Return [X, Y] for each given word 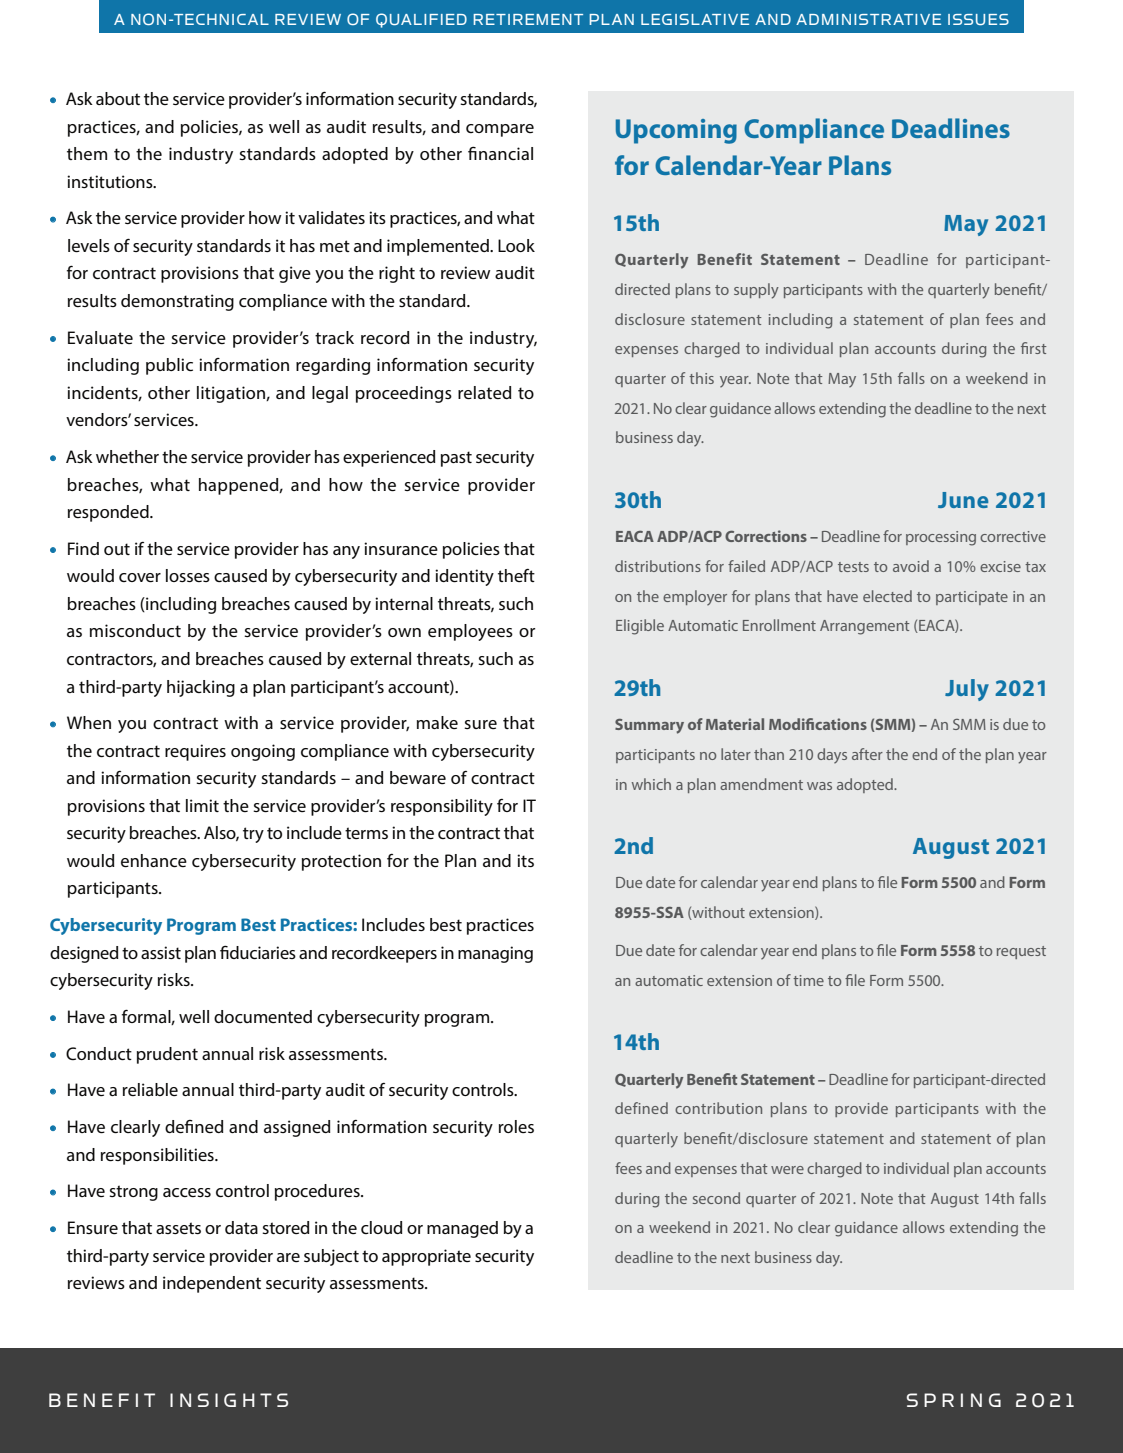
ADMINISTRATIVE [868, 19]
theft [516, 575]
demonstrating [177, 302]
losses [188, 575]
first [1033, 348]
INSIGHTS [229, 1400]
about [118, 98]
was [819, 786]
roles [516, 1126]
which [651, 784]
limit [202, 805]
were [787, 1170]
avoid [911, 566]
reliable [150, 1089]
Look [516, 245]
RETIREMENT [528, 19]
